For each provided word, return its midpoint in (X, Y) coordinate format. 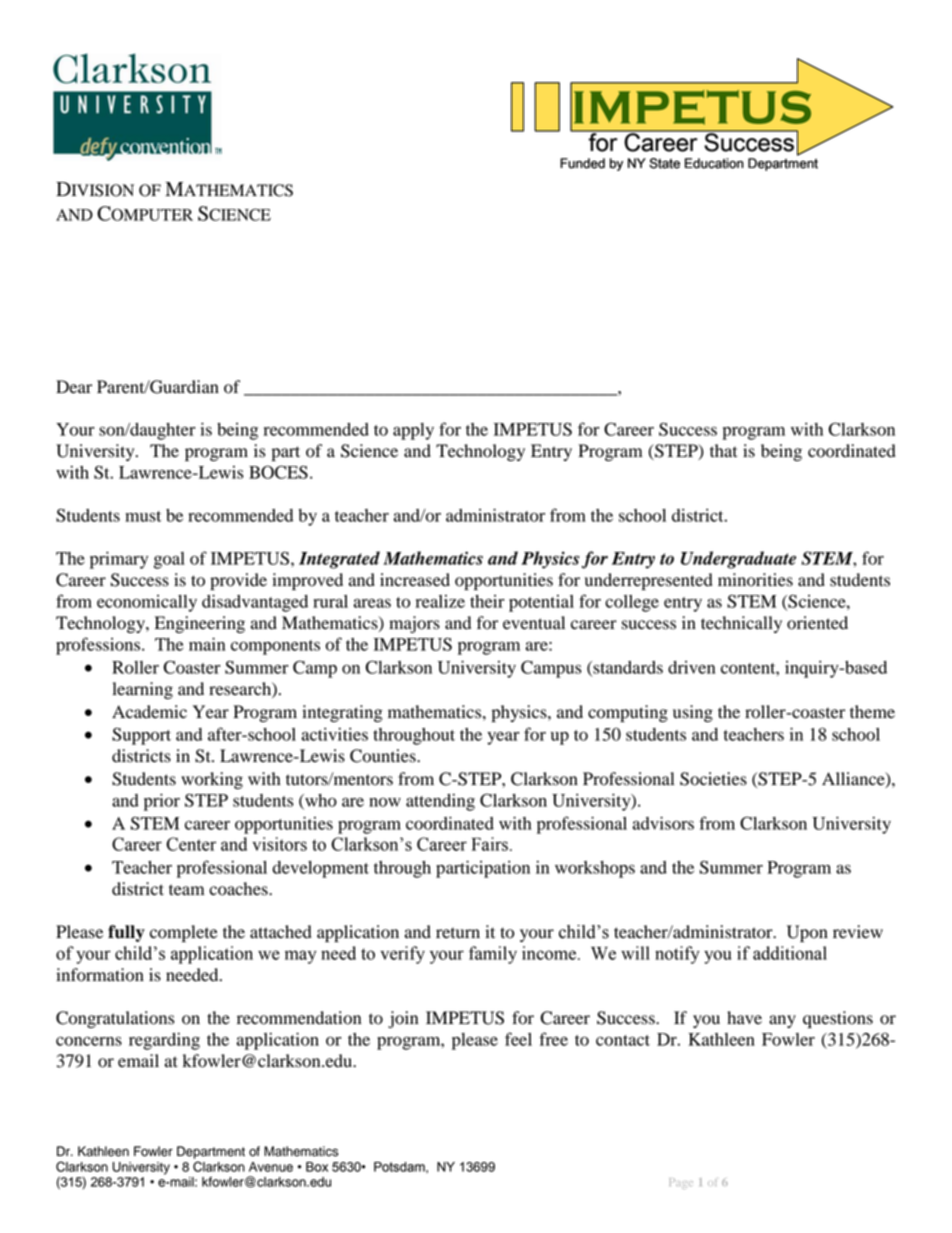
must (143, 516)
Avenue (271, 1167)
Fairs (490, 844)
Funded (582, 163)
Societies (713, 779)
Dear (74, 387)
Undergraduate (738, 560)
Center (191, 844)
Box (317, 1167)
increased (415, 580)
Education (714, 163)
